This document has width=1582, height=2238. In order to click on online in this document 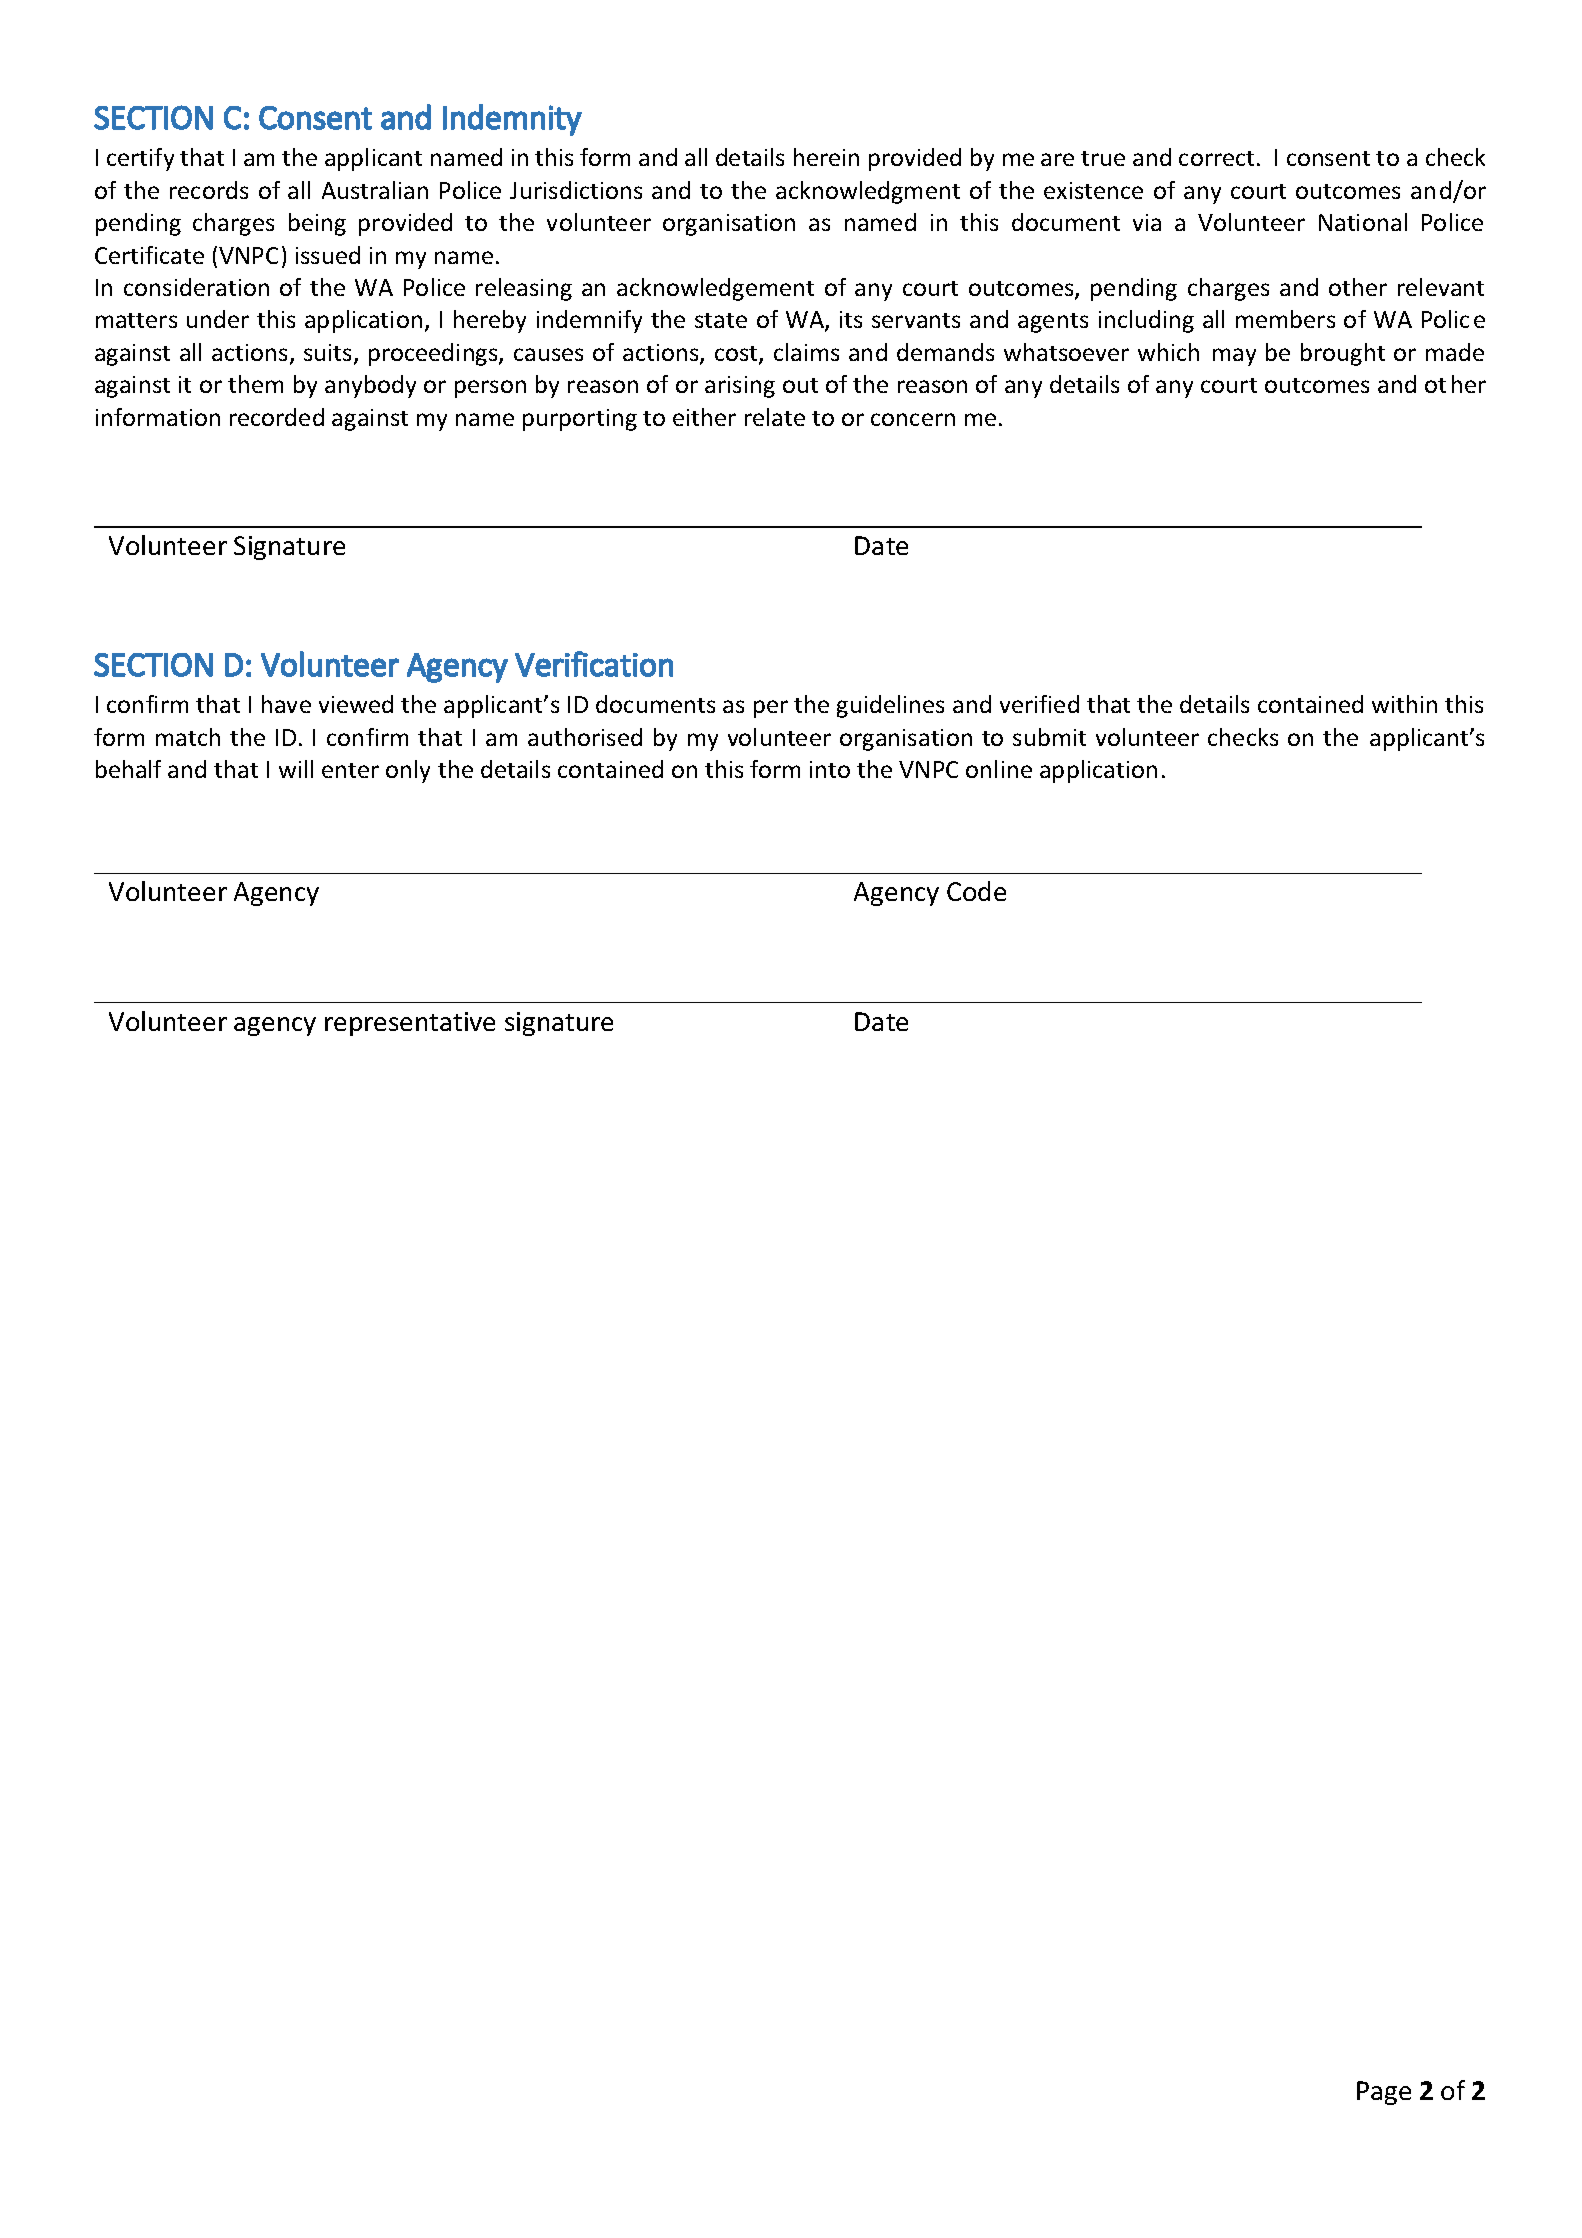, I will do `click(999, 769)`.
